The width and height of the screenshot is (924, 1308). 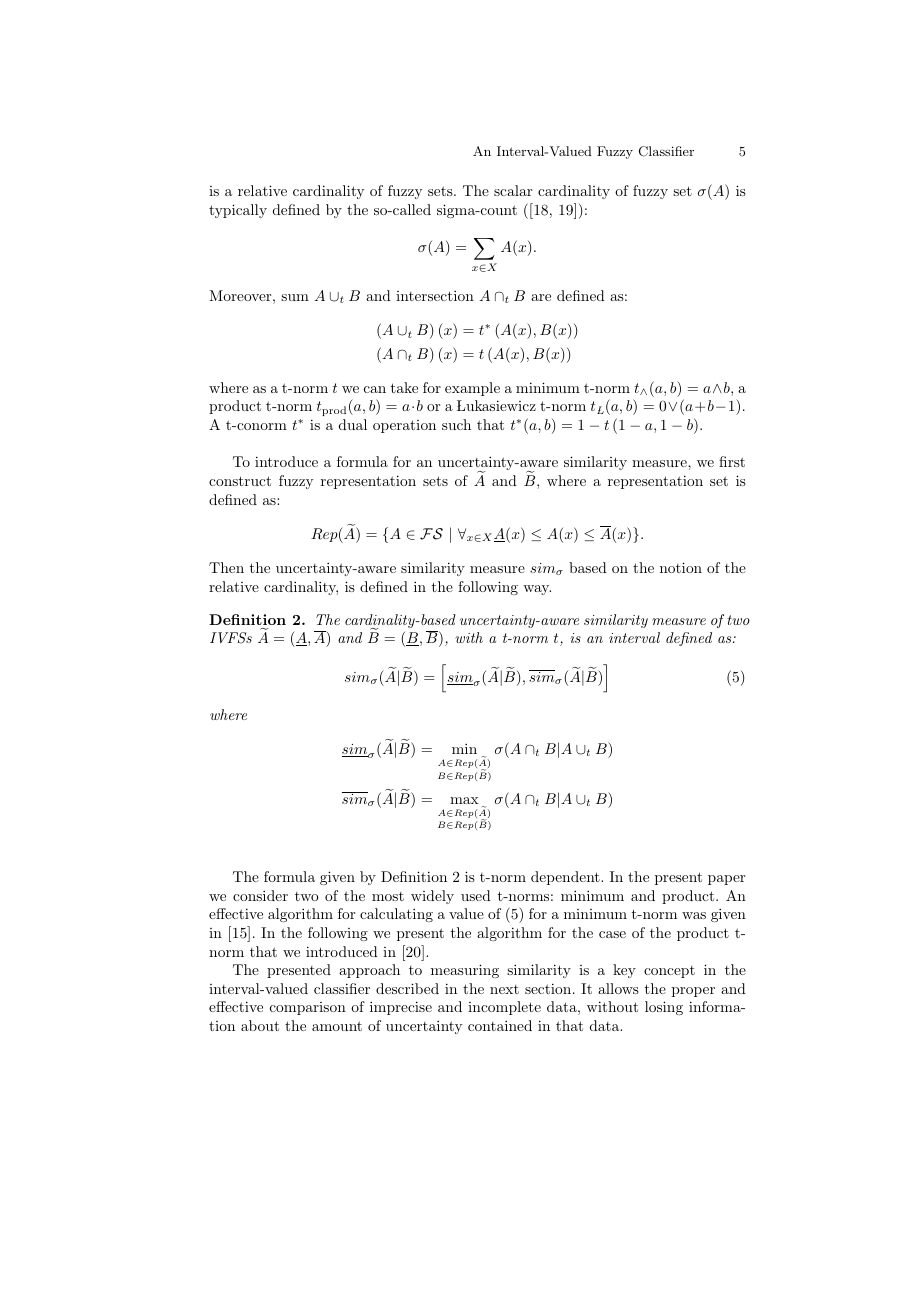 What do you see at coordinates (226, 567) in the screenshot?
I see `Then` at bounding box center [226, 567].
